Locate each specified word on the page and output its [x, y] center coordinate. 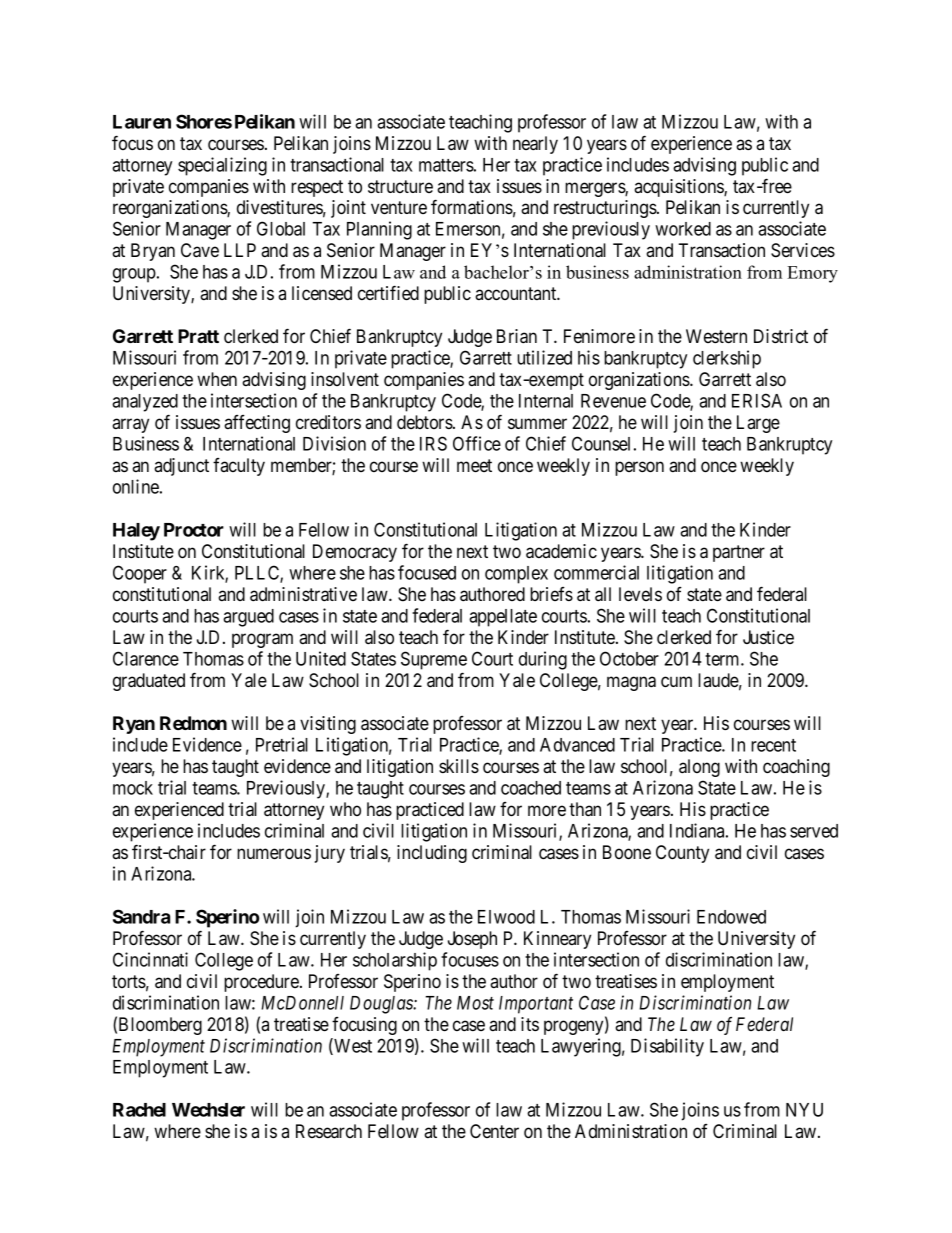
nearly [535, 145]
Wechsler [208, 1110]
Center [494, 1131]
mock [133, 788]
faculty [239, 467]
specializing [222, 166]
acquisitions [679, 188]
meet [474, 465]
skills [459, 766]
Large [758, 424]
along [699, 768]
